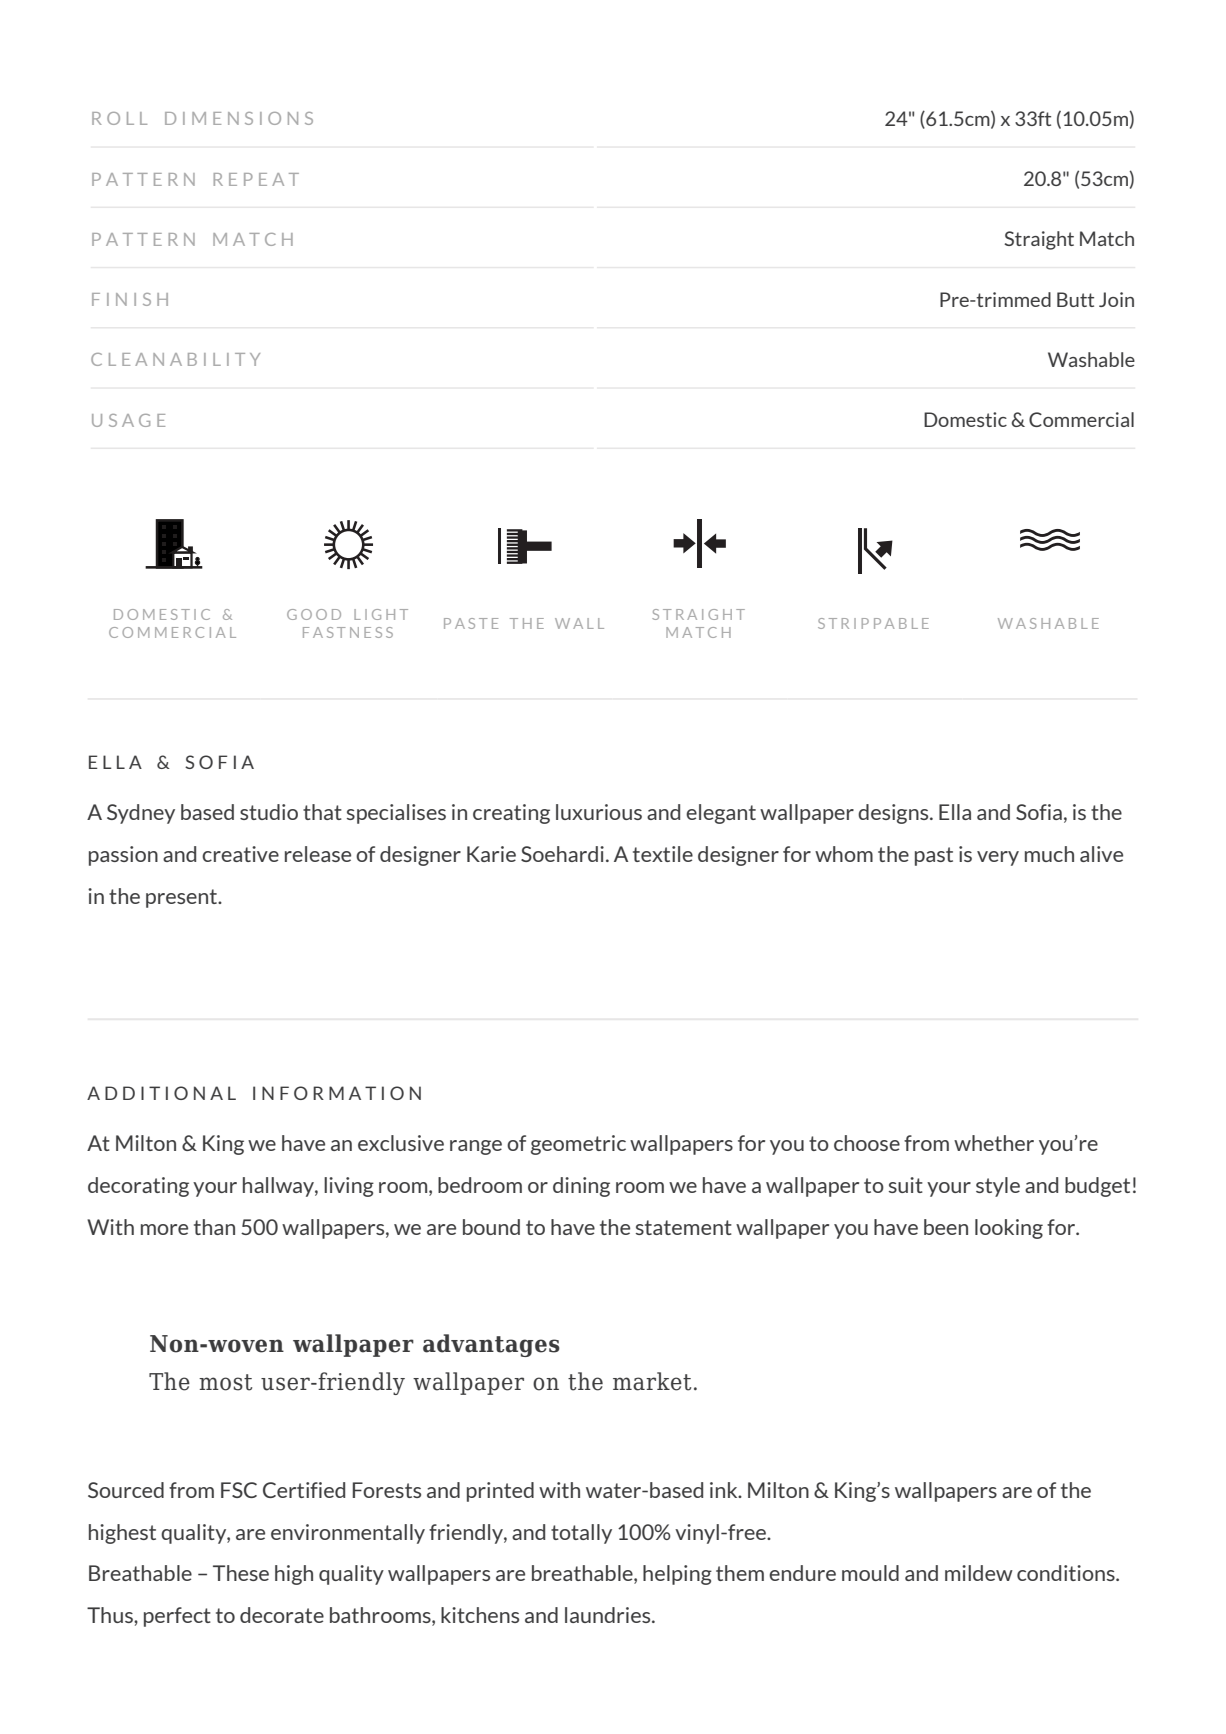 The image size is (1226, 1734). What do you see at coordinates (239, 118) in the document?
I see `DIMENSIONS` at bounding box center [239, 118].
